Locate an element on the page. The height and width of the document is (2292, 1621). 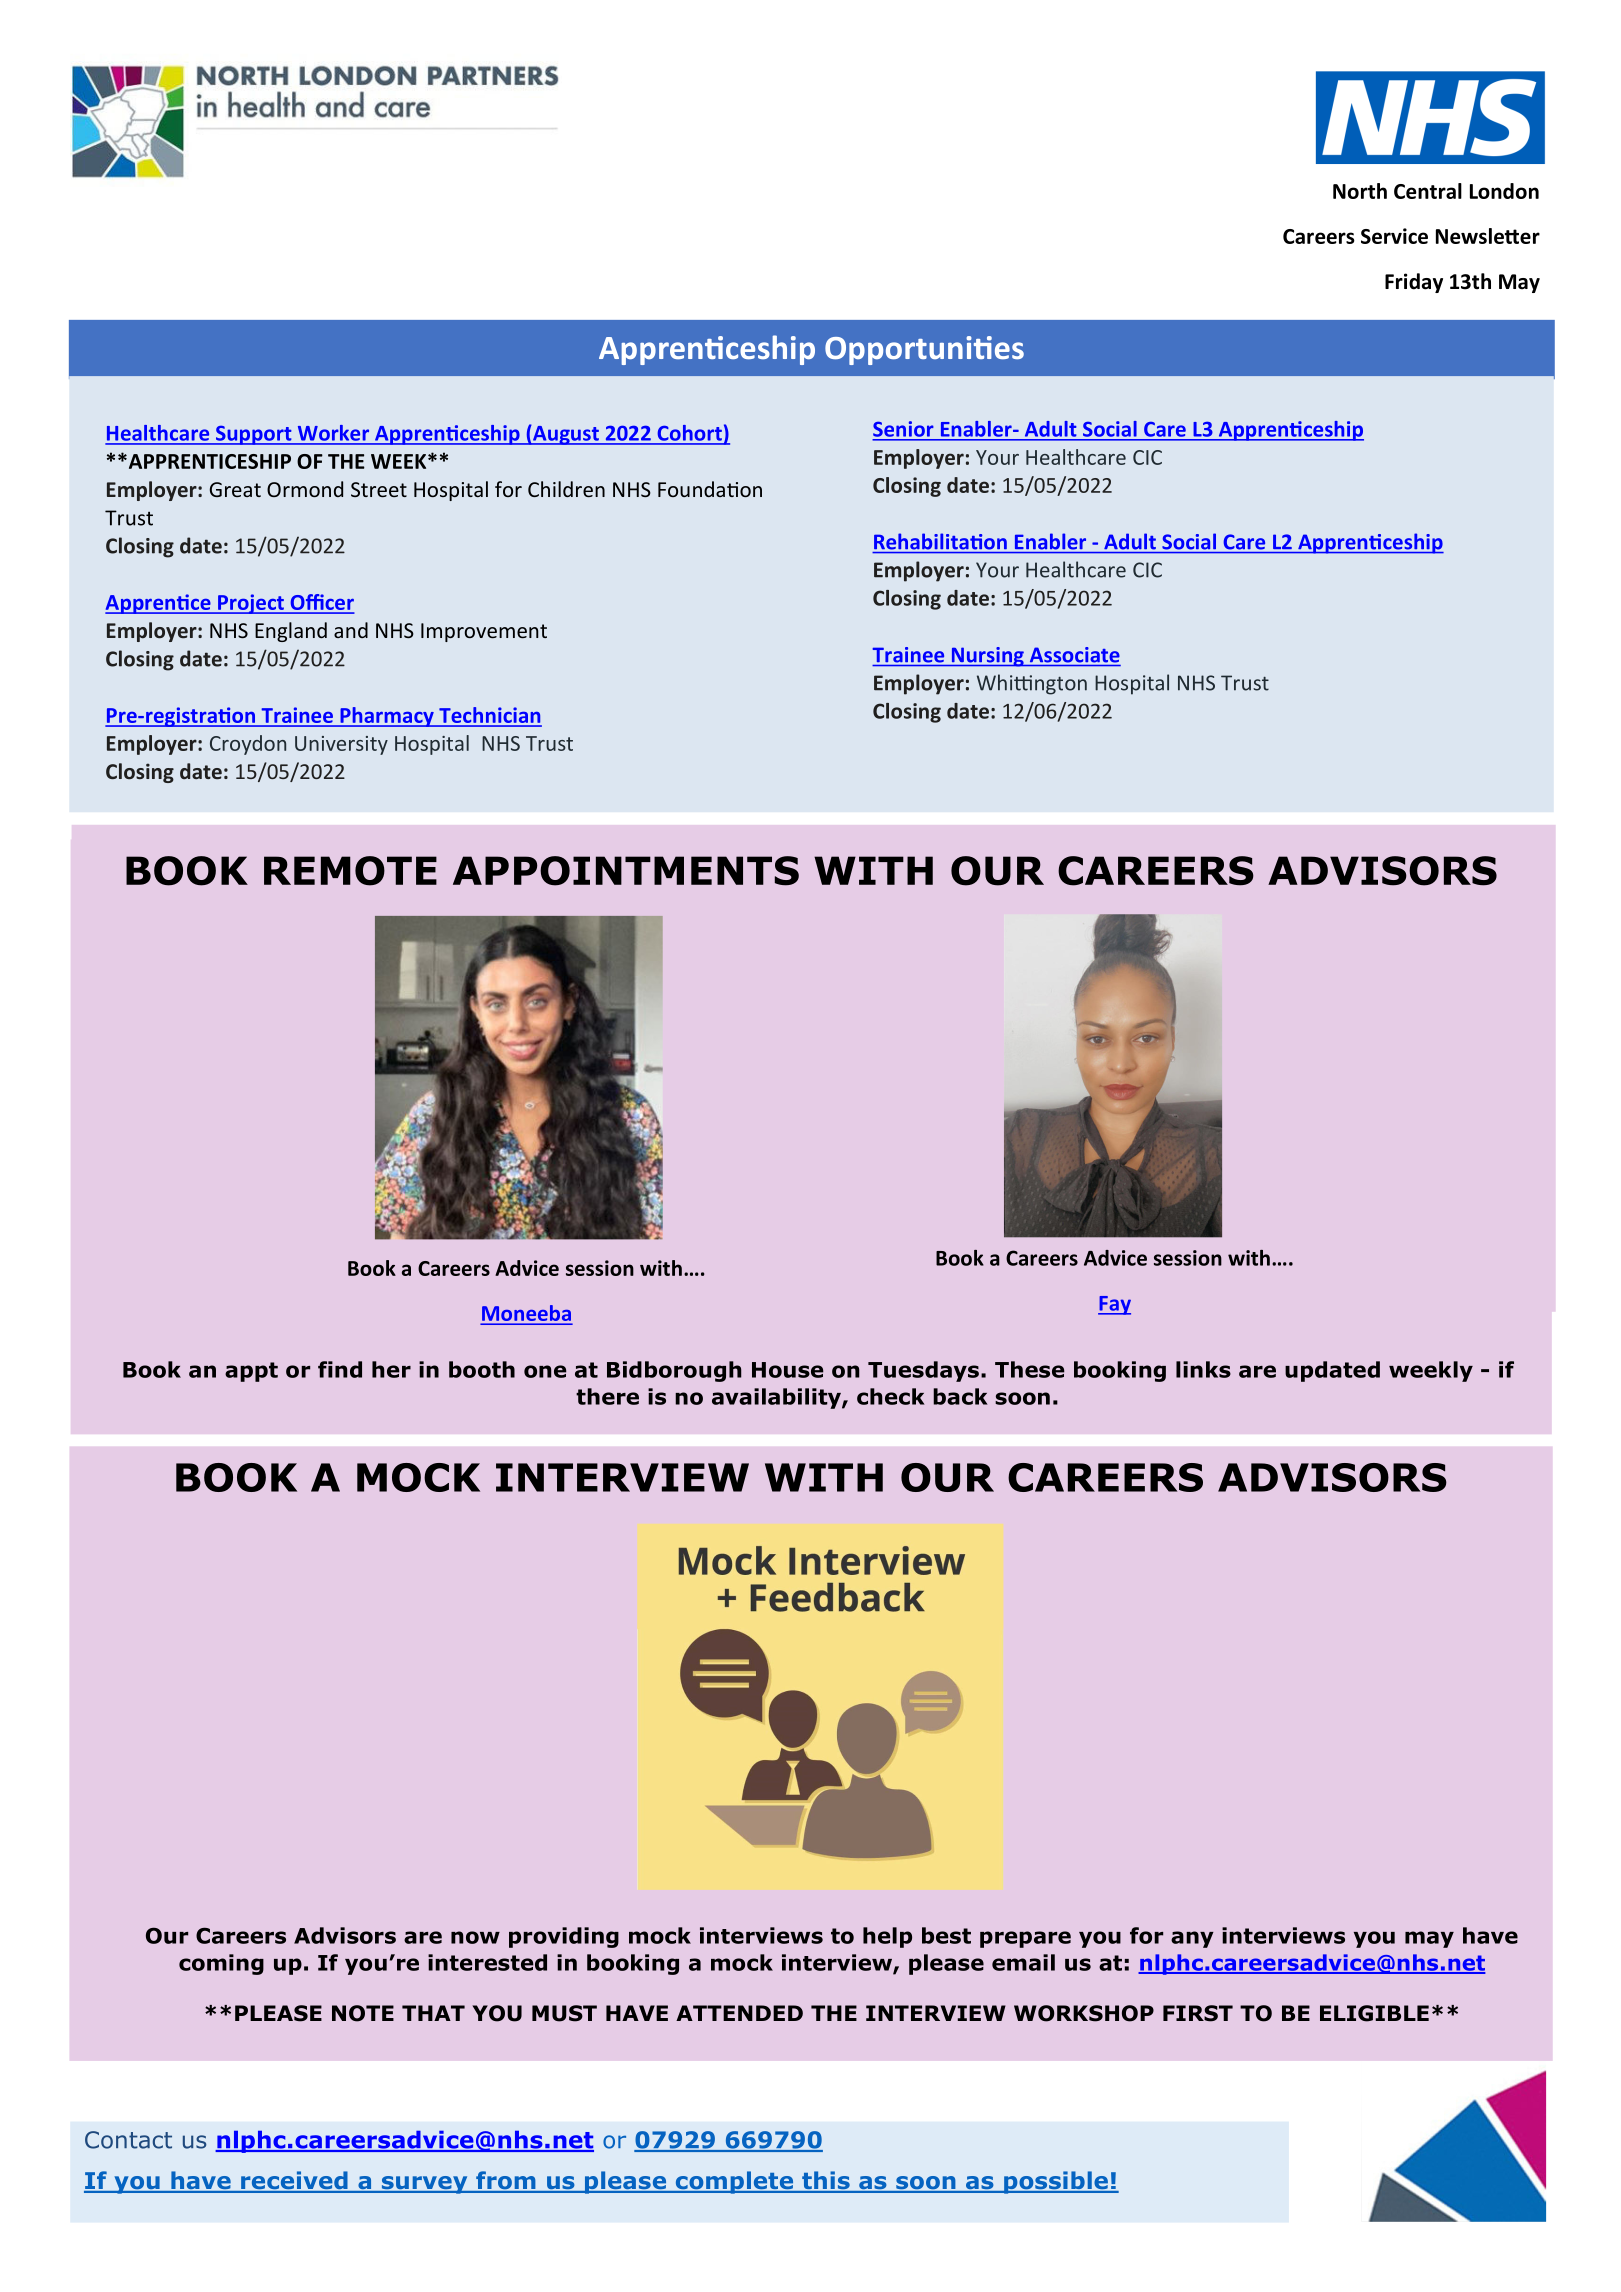
Opportunities is located at coordinates (924, 350).
